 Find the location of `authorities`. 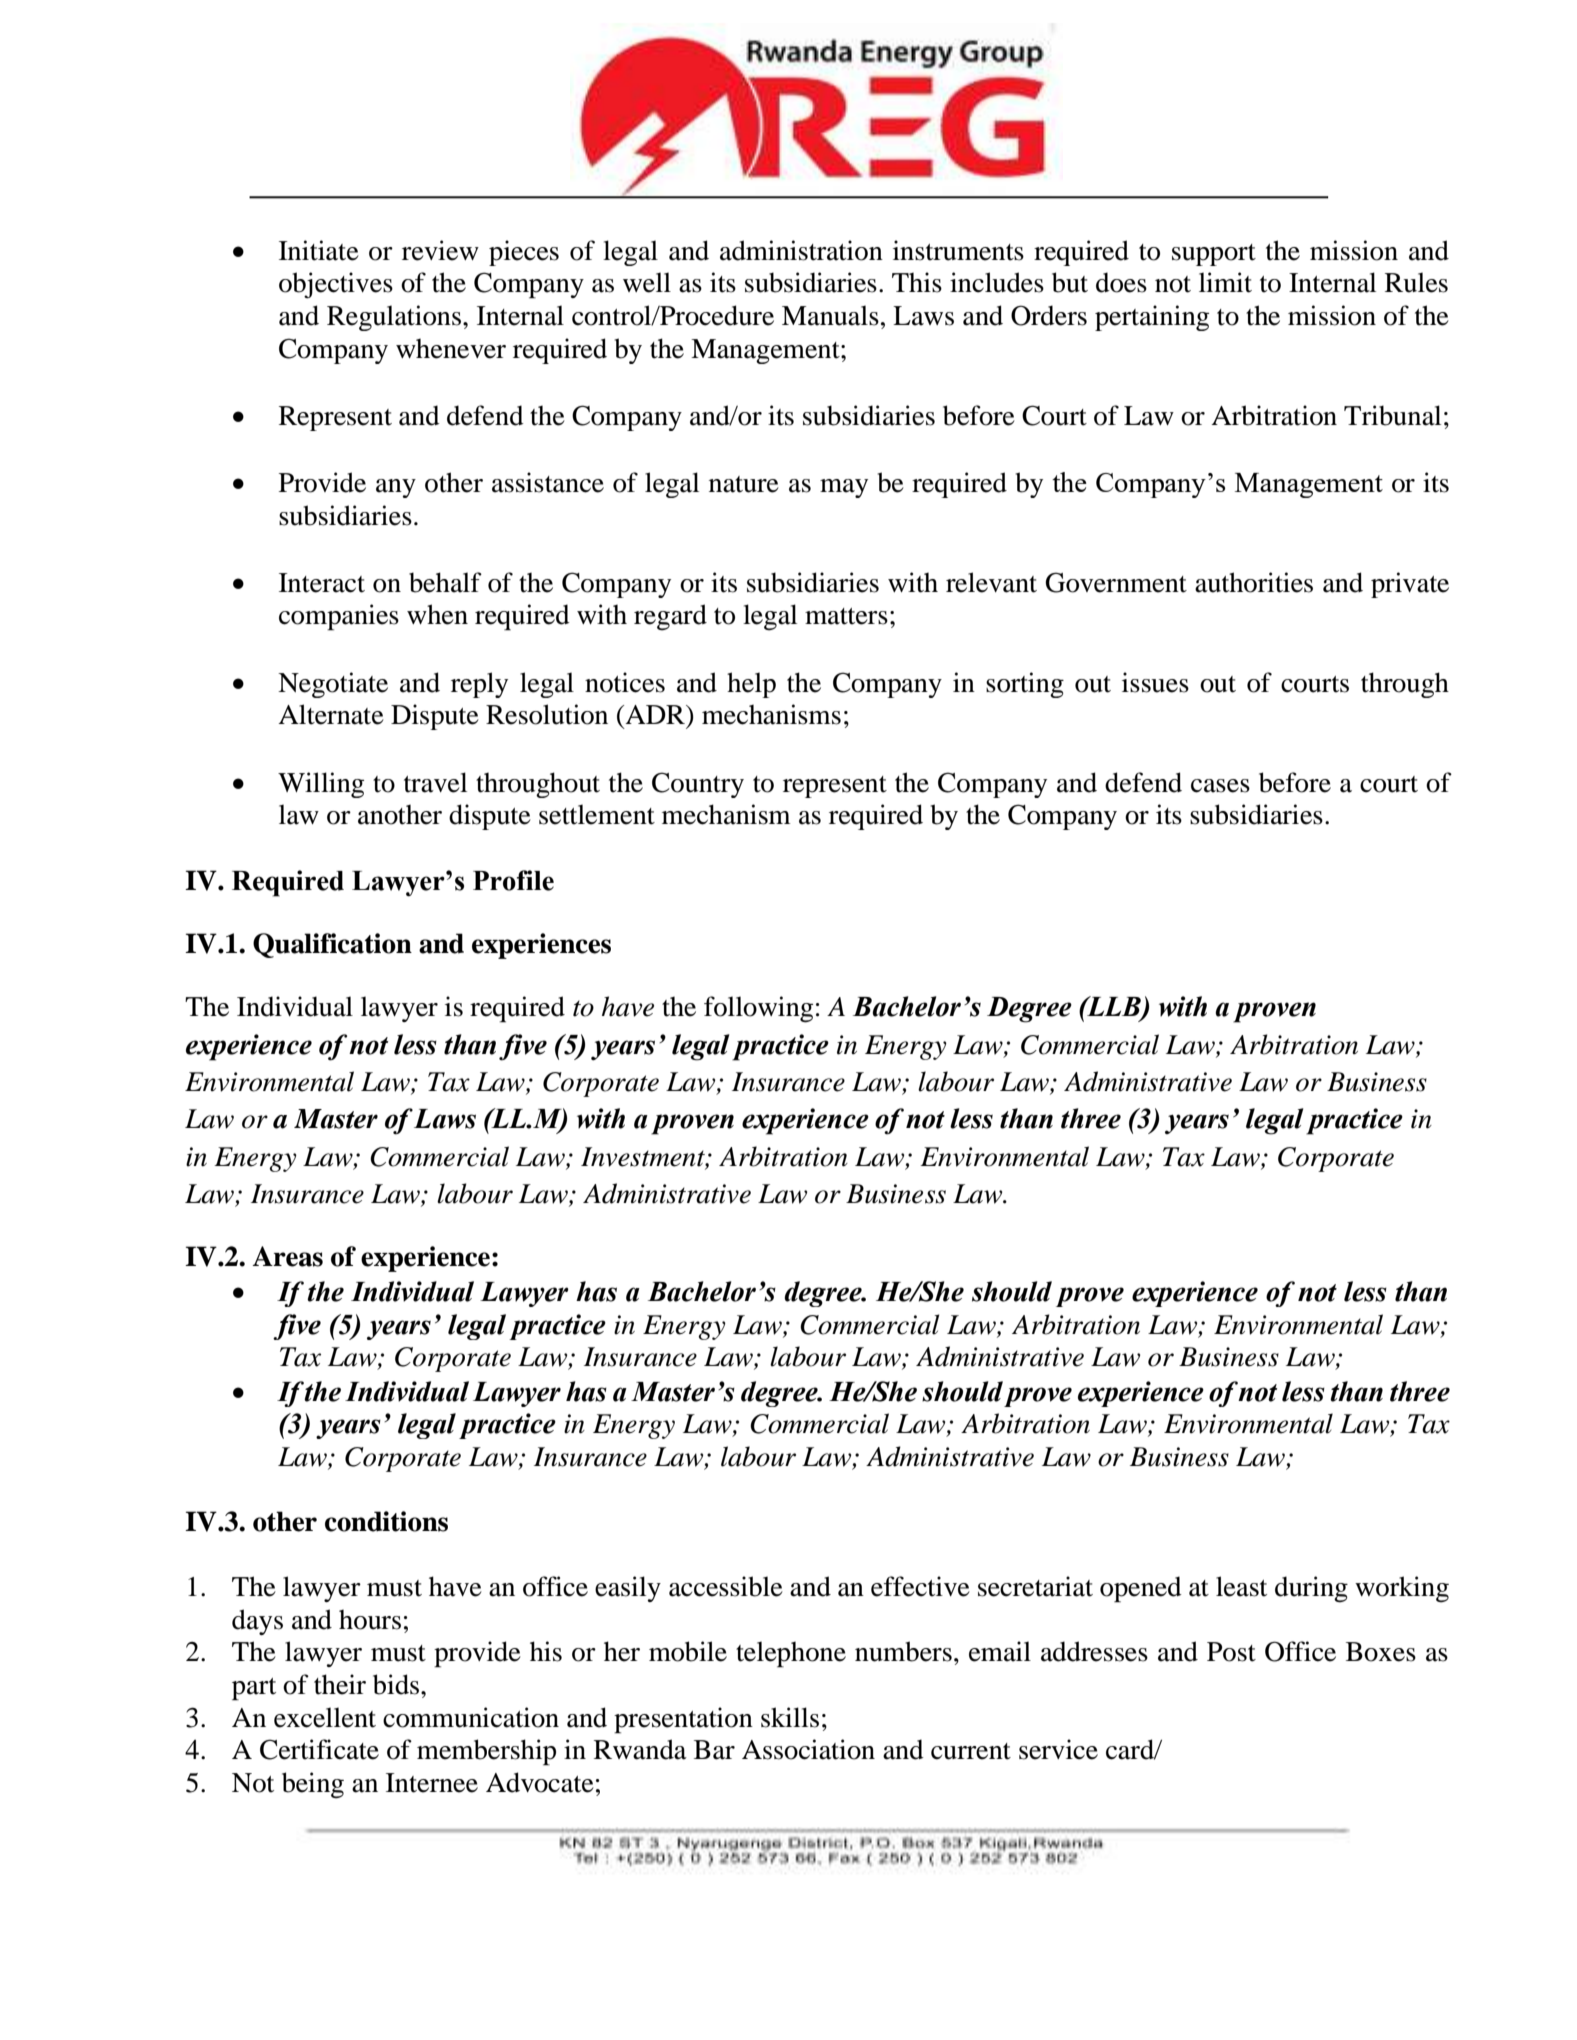

authorities is located at coordinates (1254, 582).
